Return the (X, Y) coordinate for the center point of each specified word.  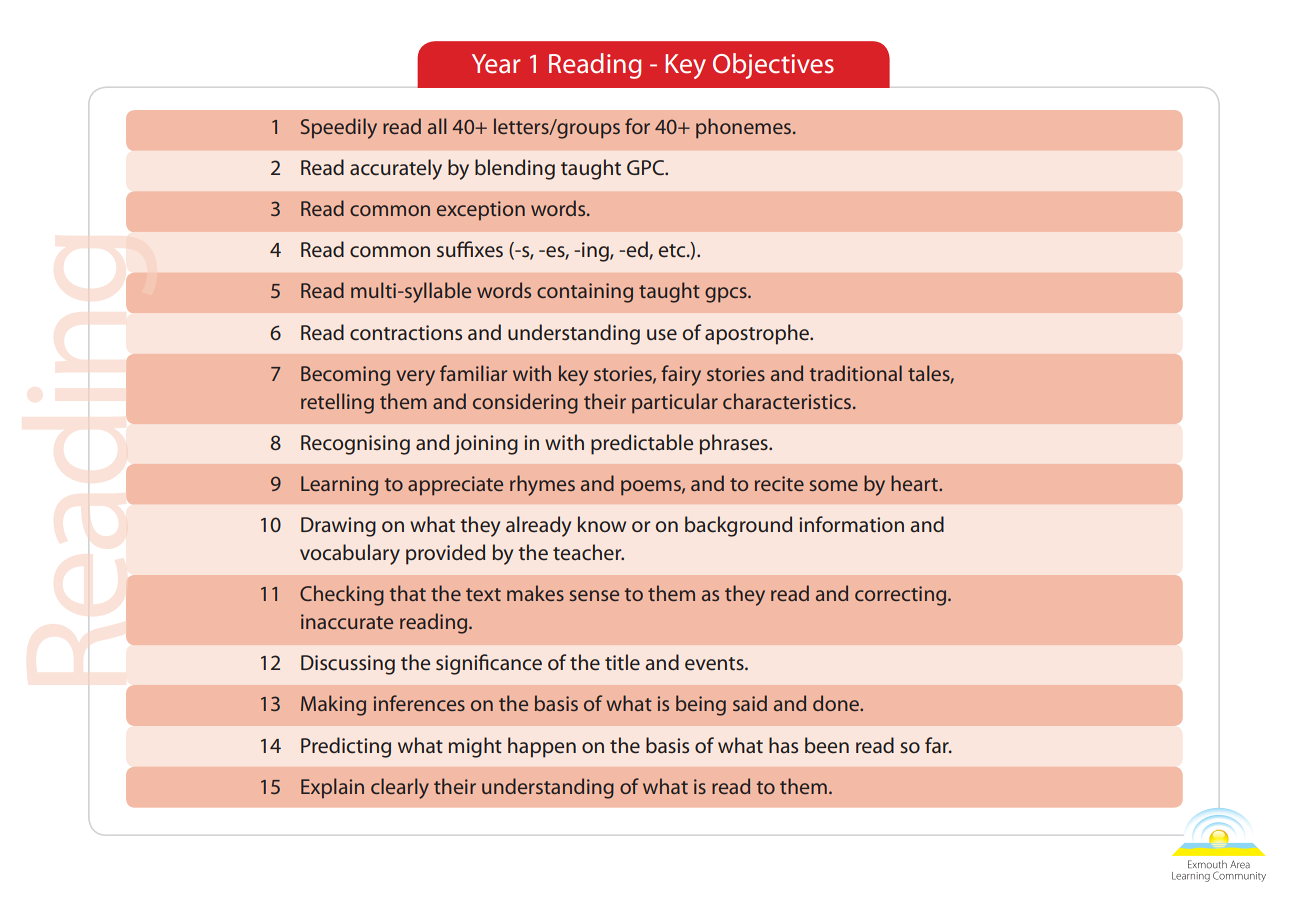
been (827, 745)
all (437, 126)
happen (542, 747)
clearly (400, 788)
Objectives (773, 66)
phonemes (745, 128)
